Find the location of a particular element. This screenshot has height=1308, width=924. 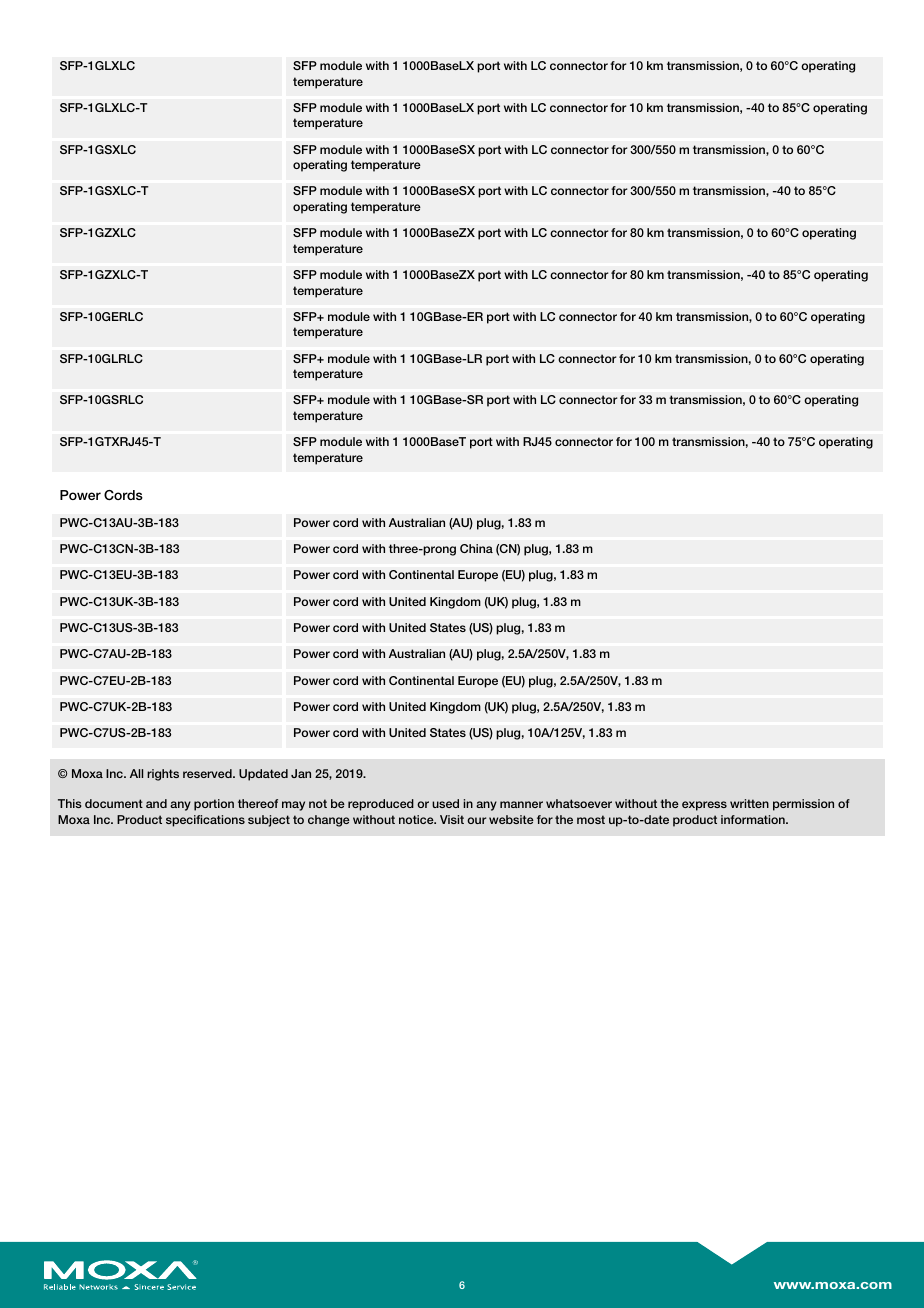

All is located at coordinates (136, 773).
